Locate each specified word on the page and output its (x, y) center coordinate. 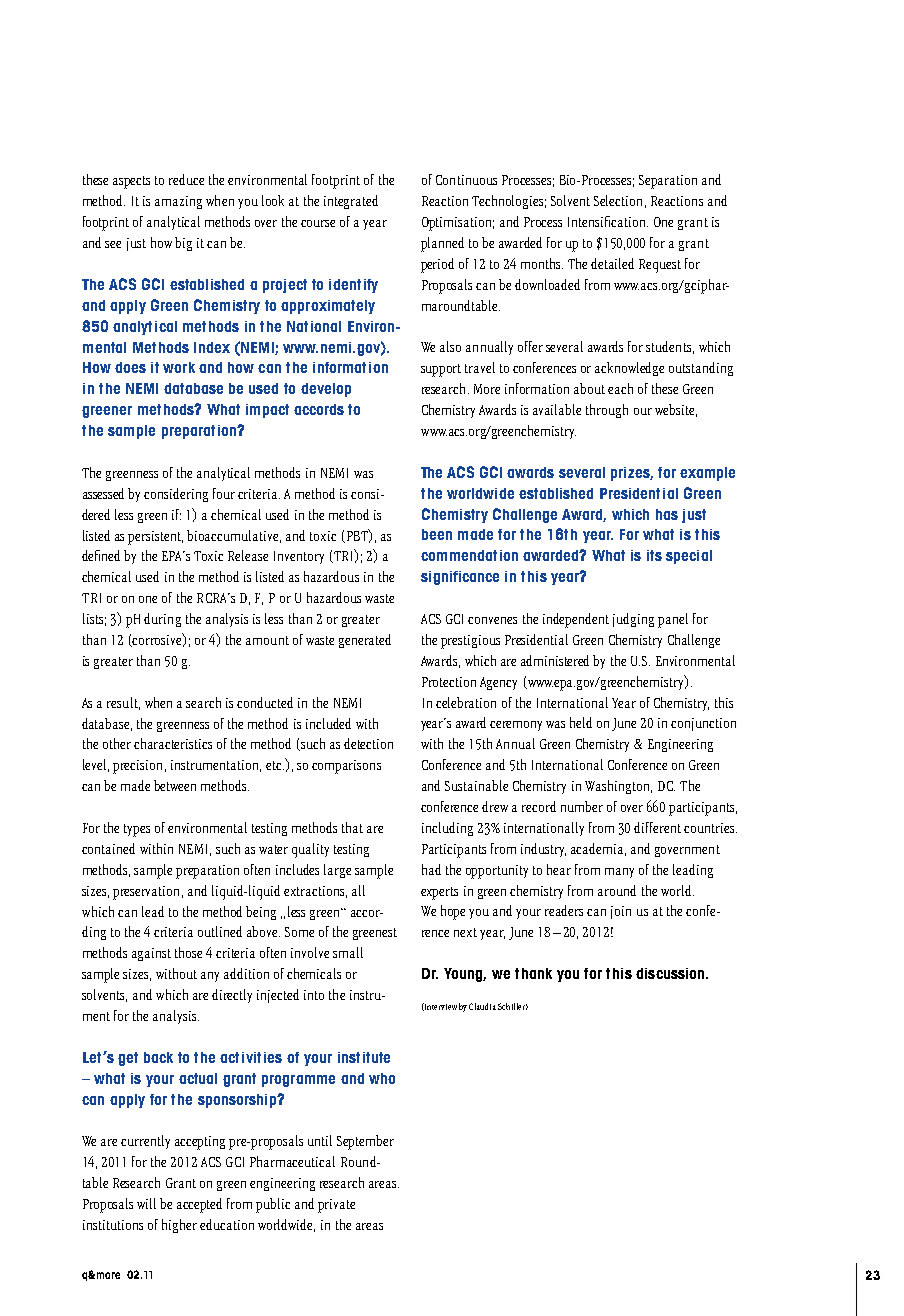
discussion (671, 973)
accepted (199, 1205)
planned (442, 244)
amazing (178, 202)
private (336, 1206)
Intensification (608, 221)
